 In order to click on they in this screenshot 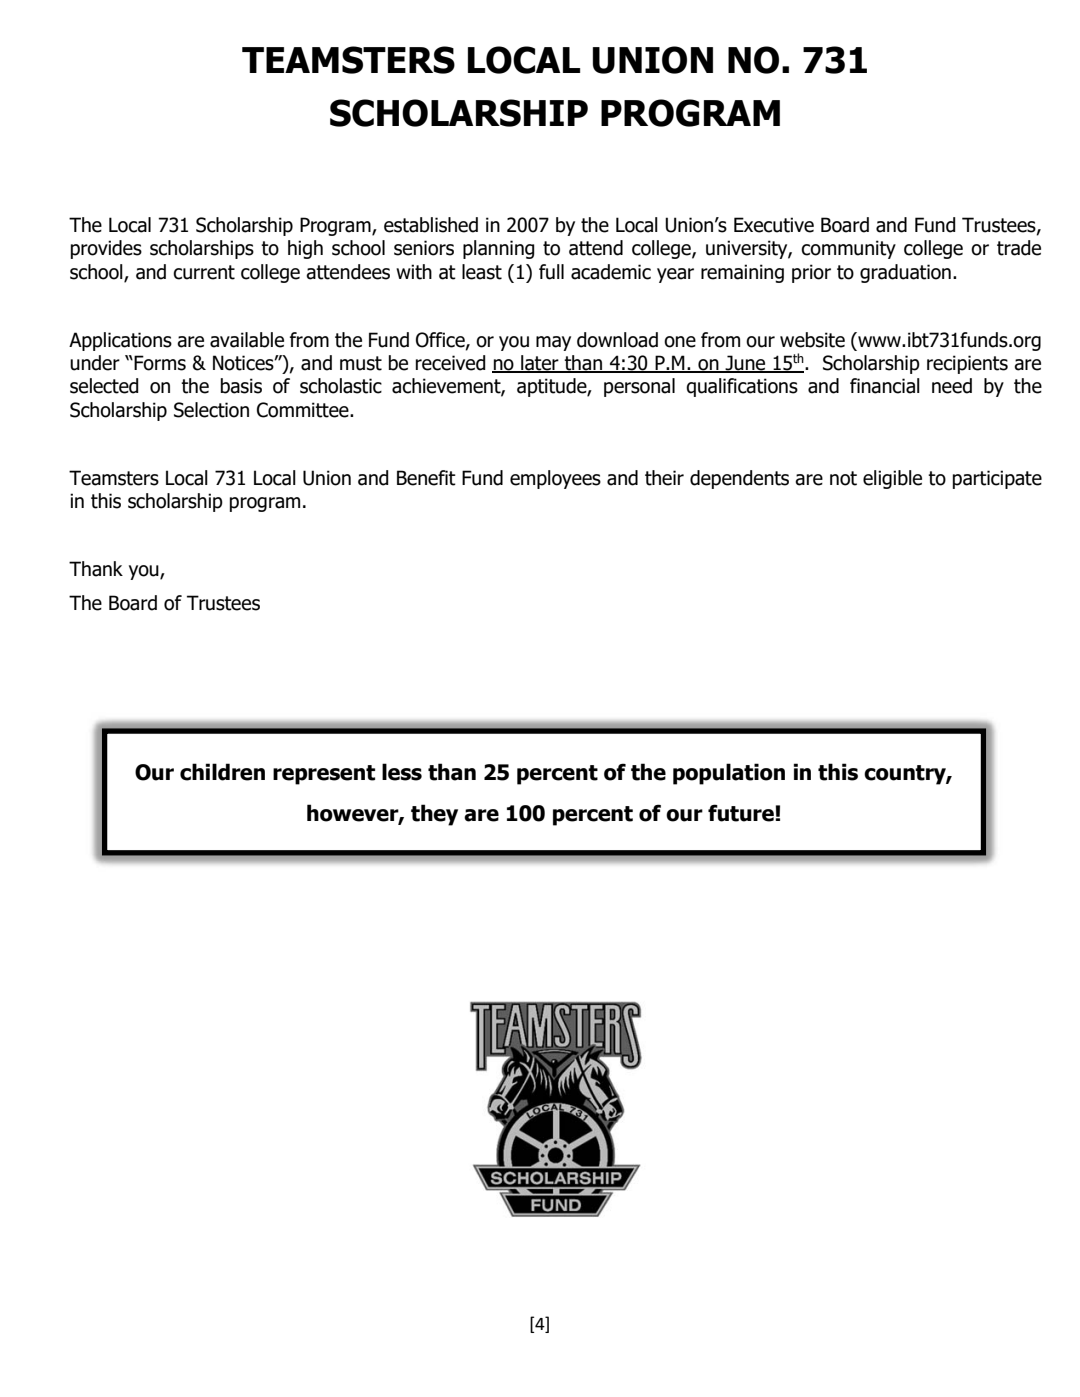, I will do `click(434, 815)`.
